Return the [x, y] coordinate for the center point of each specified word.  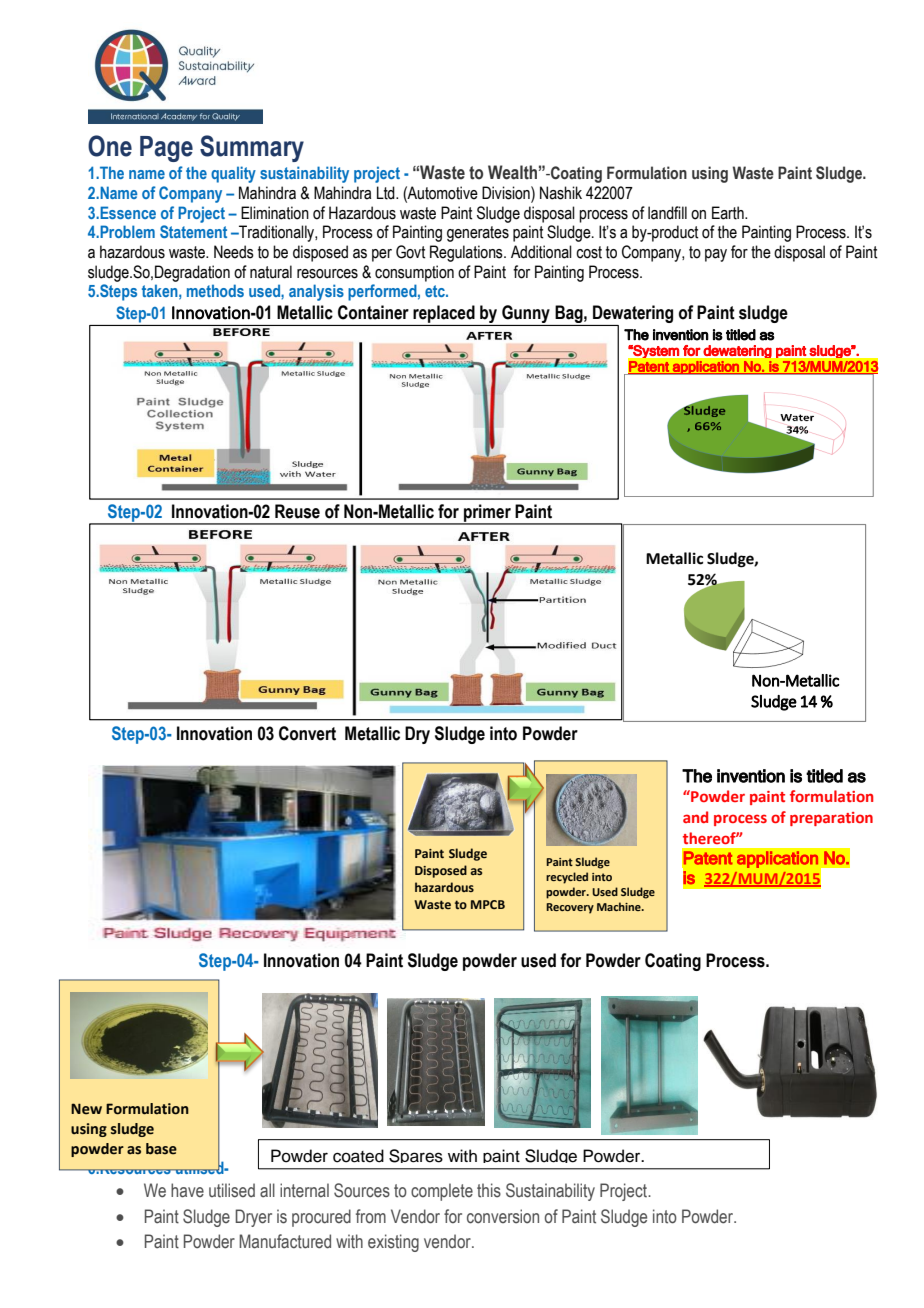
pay [716, 255]
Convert [307, 733]
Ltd [387, 193]
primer [487, 514]
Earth [729, 213]
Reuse [297, 511]
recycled [567, 878]
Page [166, 149]
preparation [831, 819]
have [187, 1190]
